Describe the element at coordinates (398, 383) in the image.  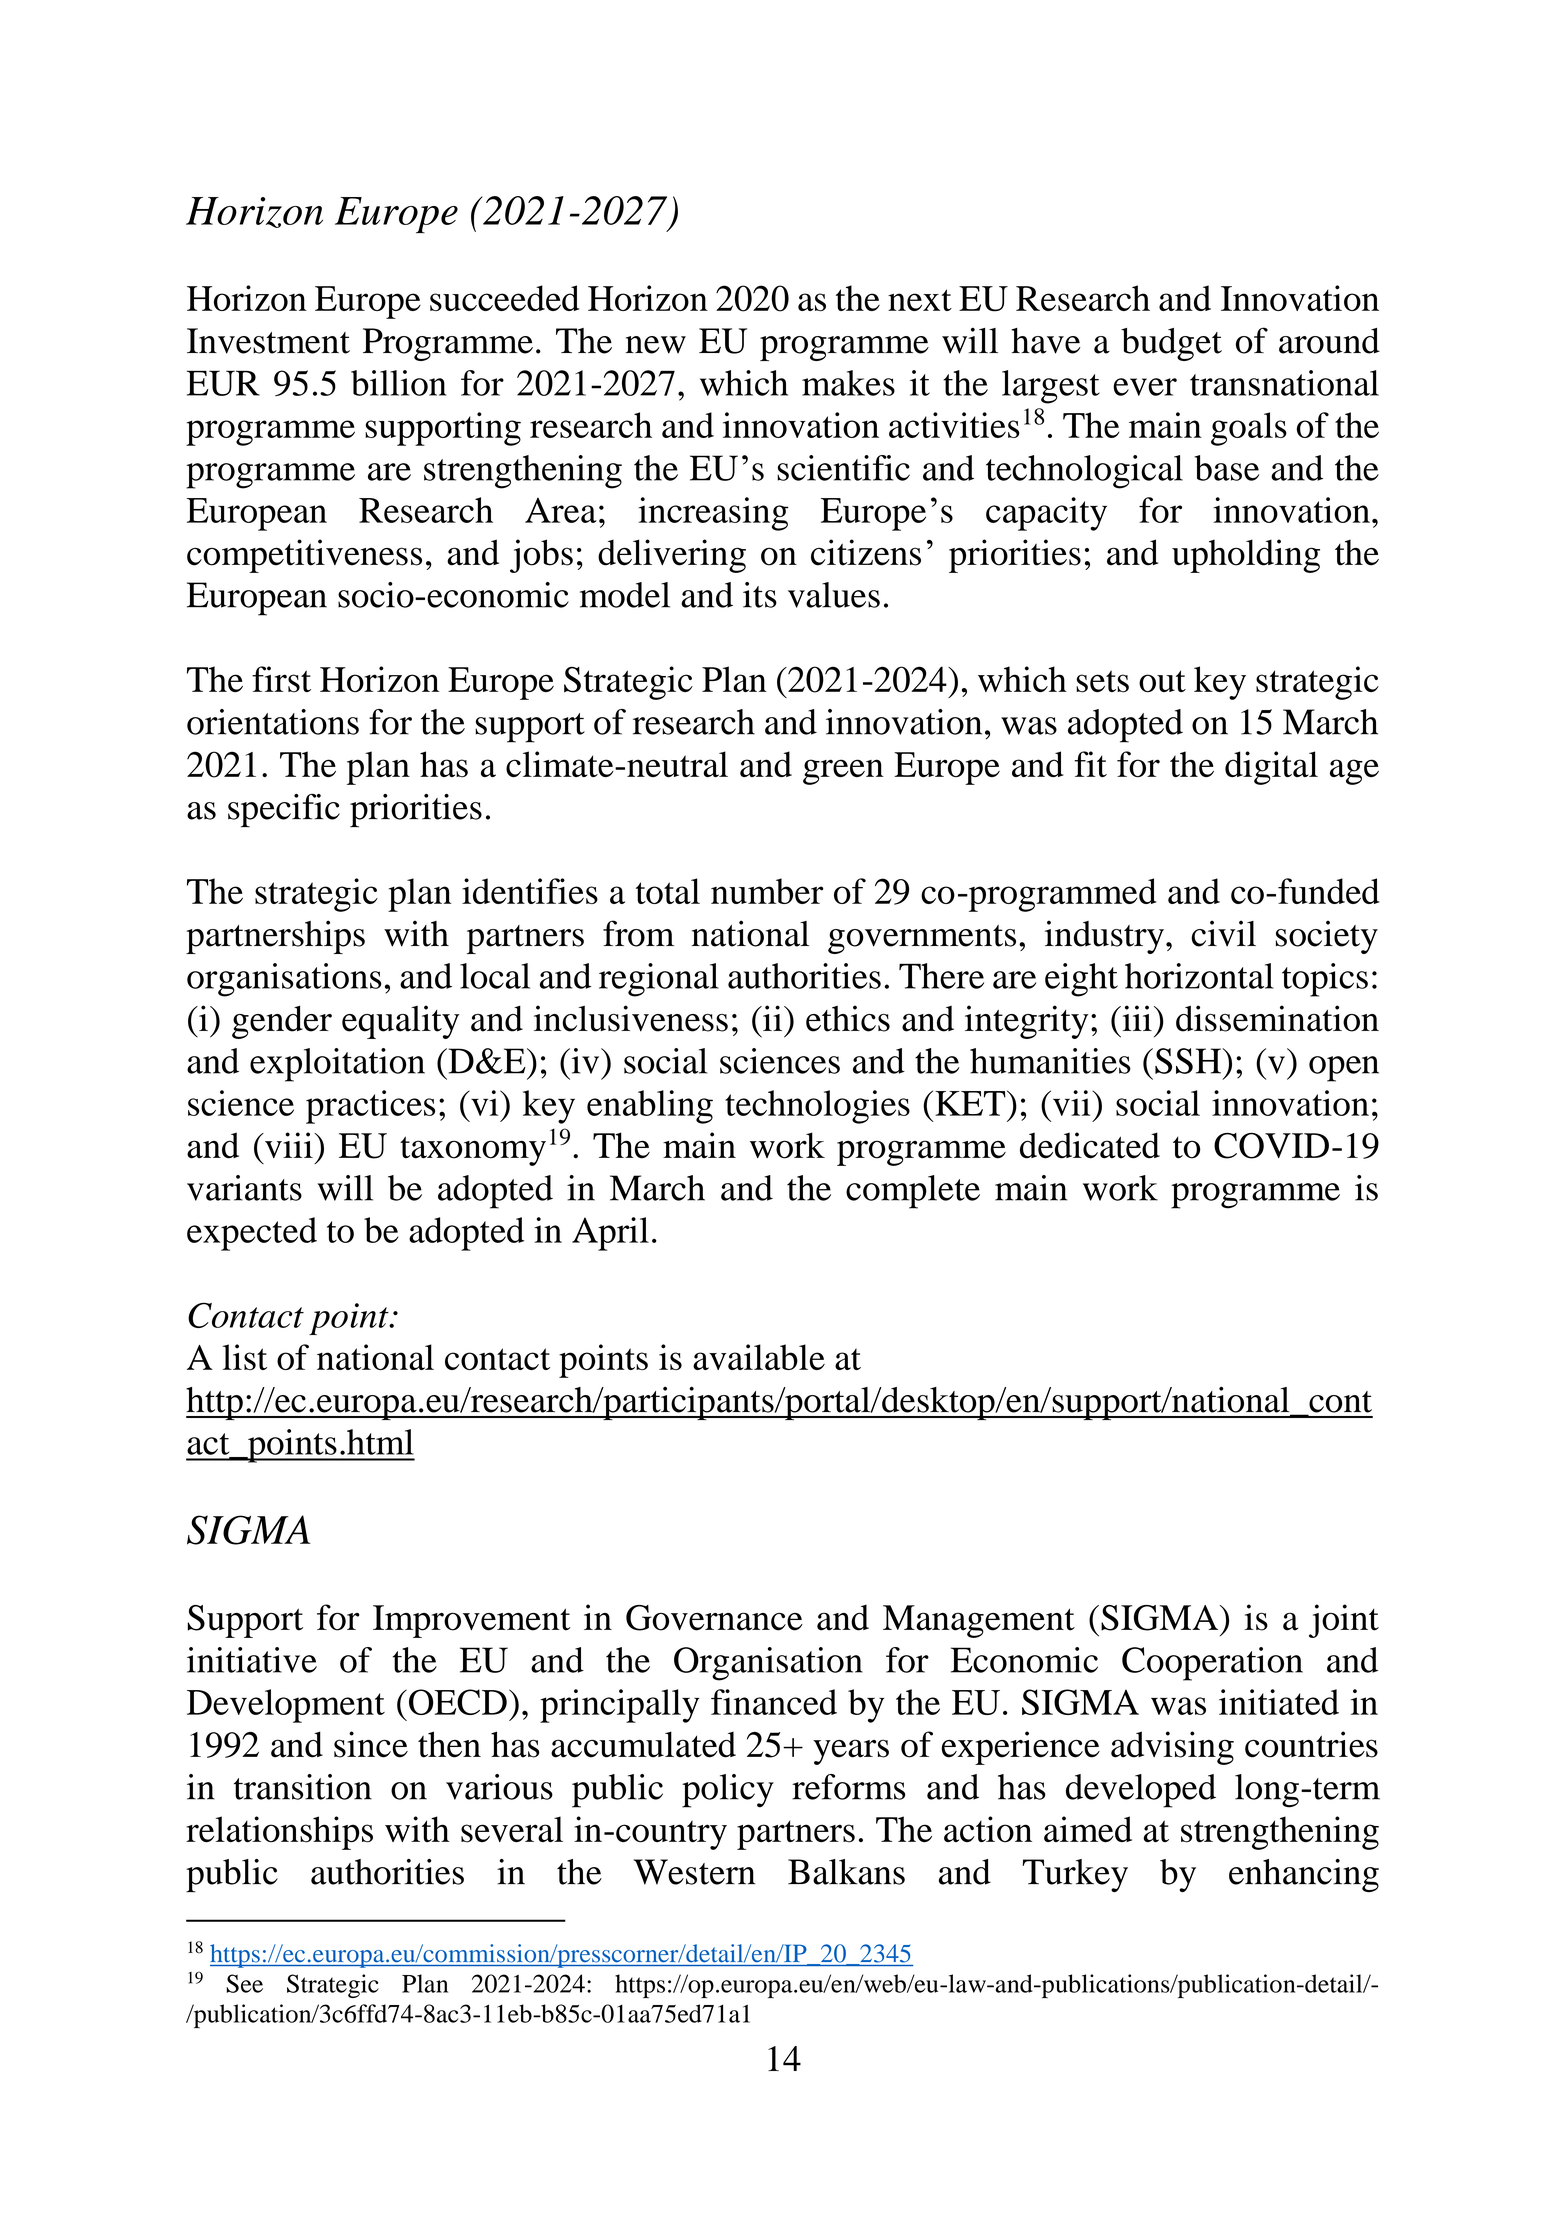
I see `billion` at that location.
